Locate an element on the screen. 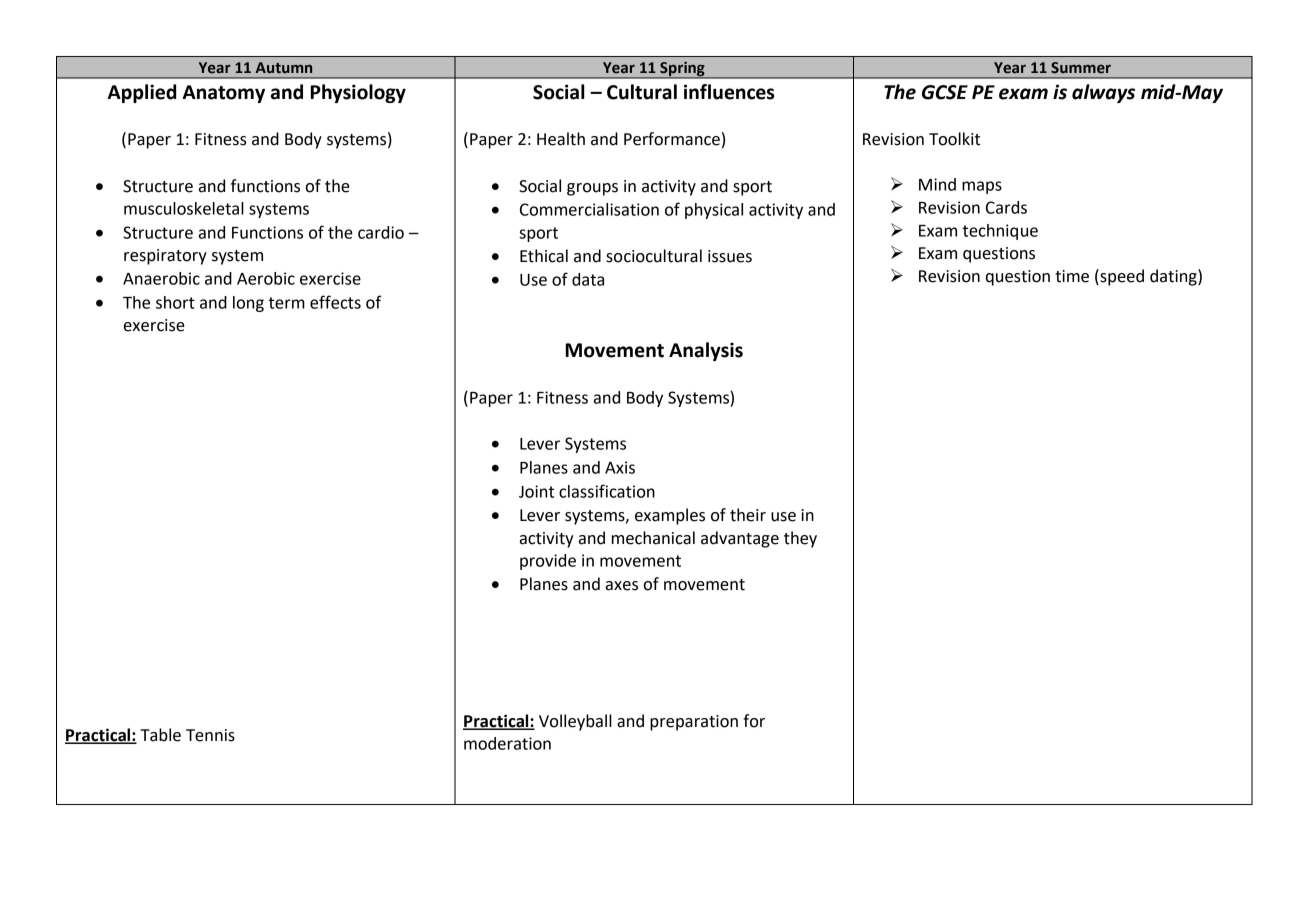 The width and height of the screenshot is (1308, 924). Analysis is located at coordinates (706, 351).
